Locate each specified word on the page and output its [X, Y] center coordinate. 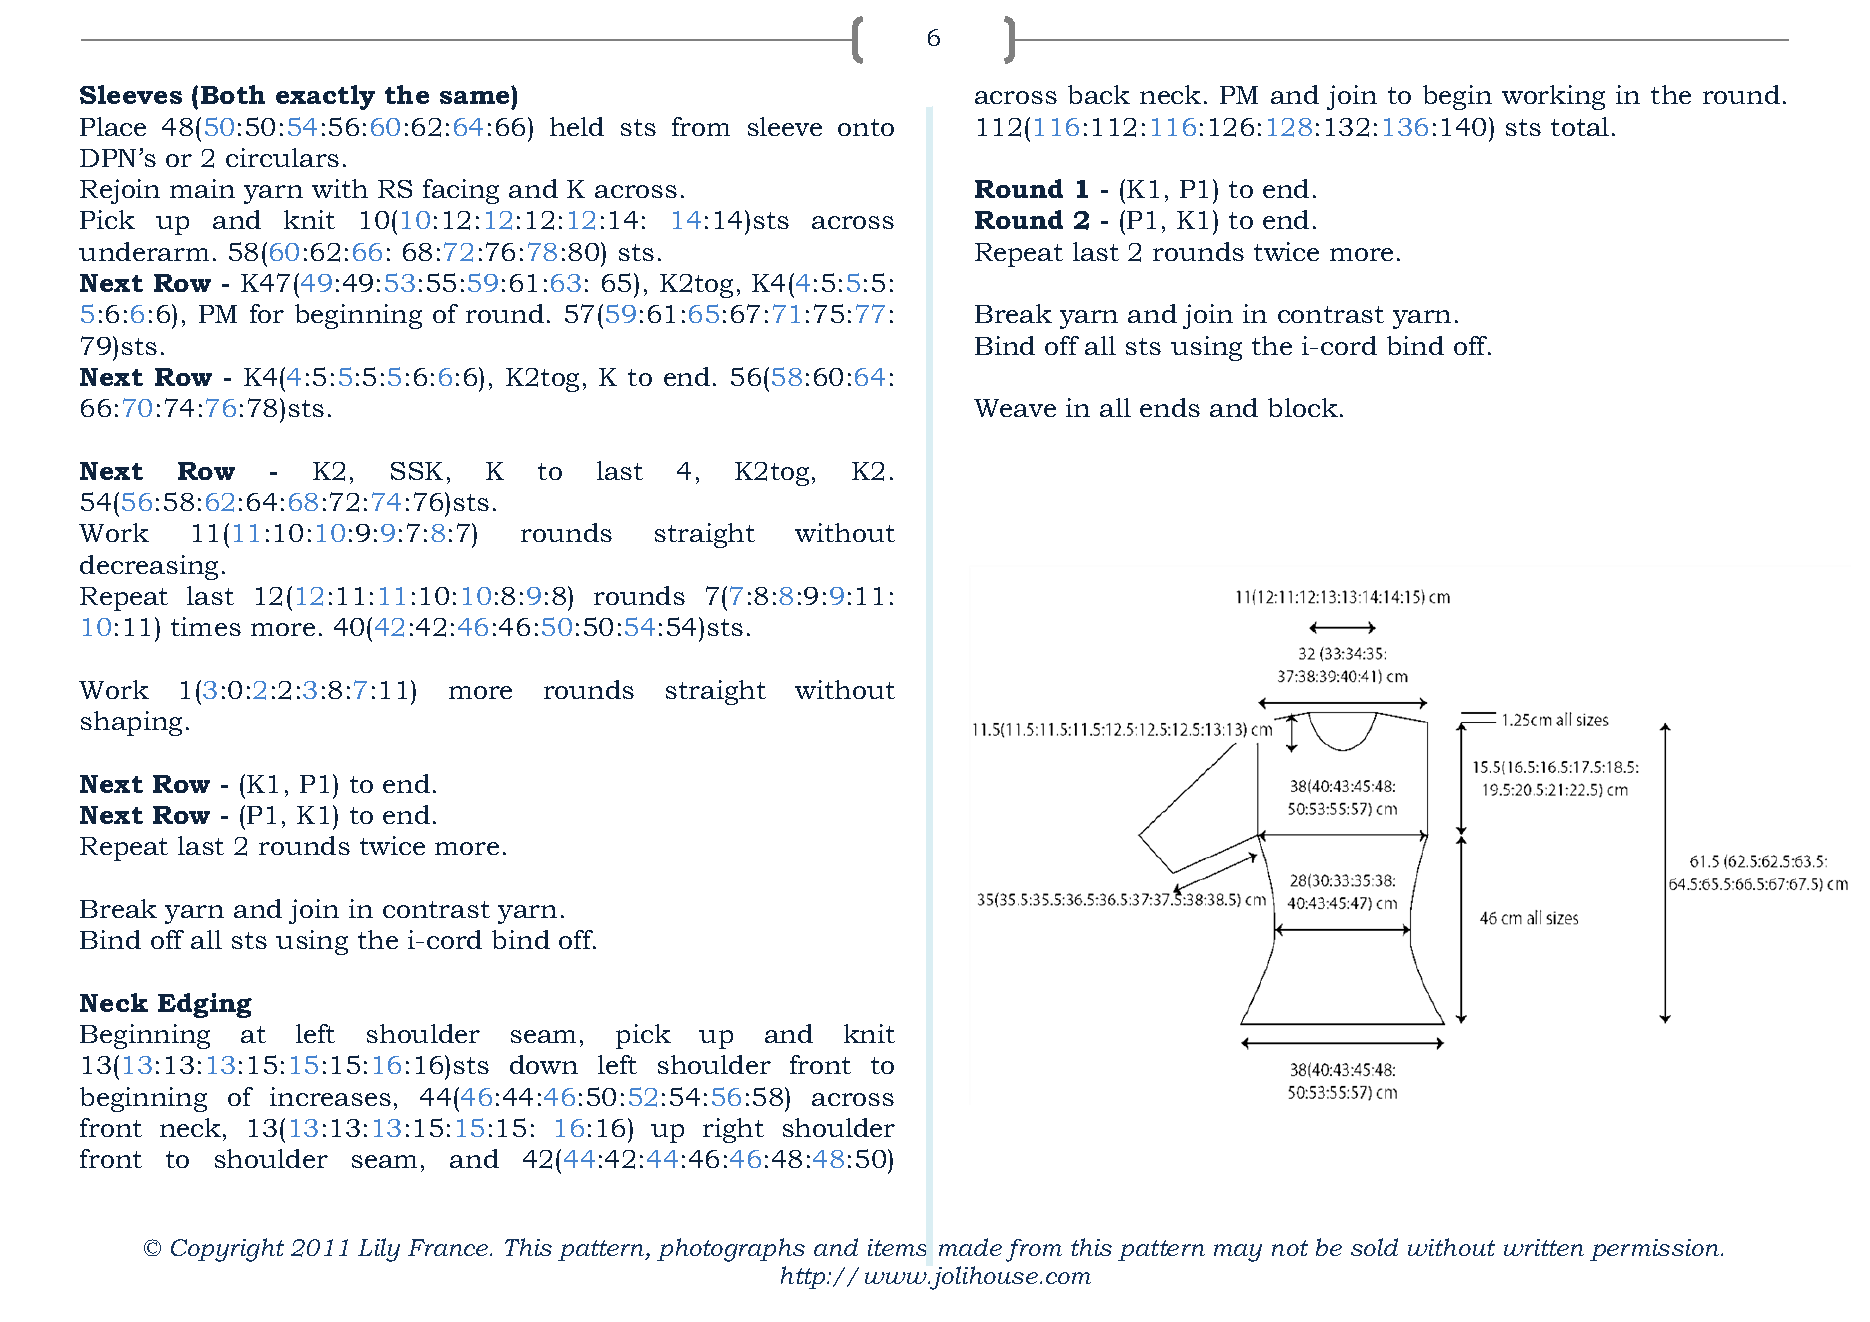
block [1303, 407]
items [897, 1247]
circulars [282, 157]
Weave [1015, 408]
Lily [379, 1250]
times [206, 626]
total [1580, 126]
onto [866, 127]
